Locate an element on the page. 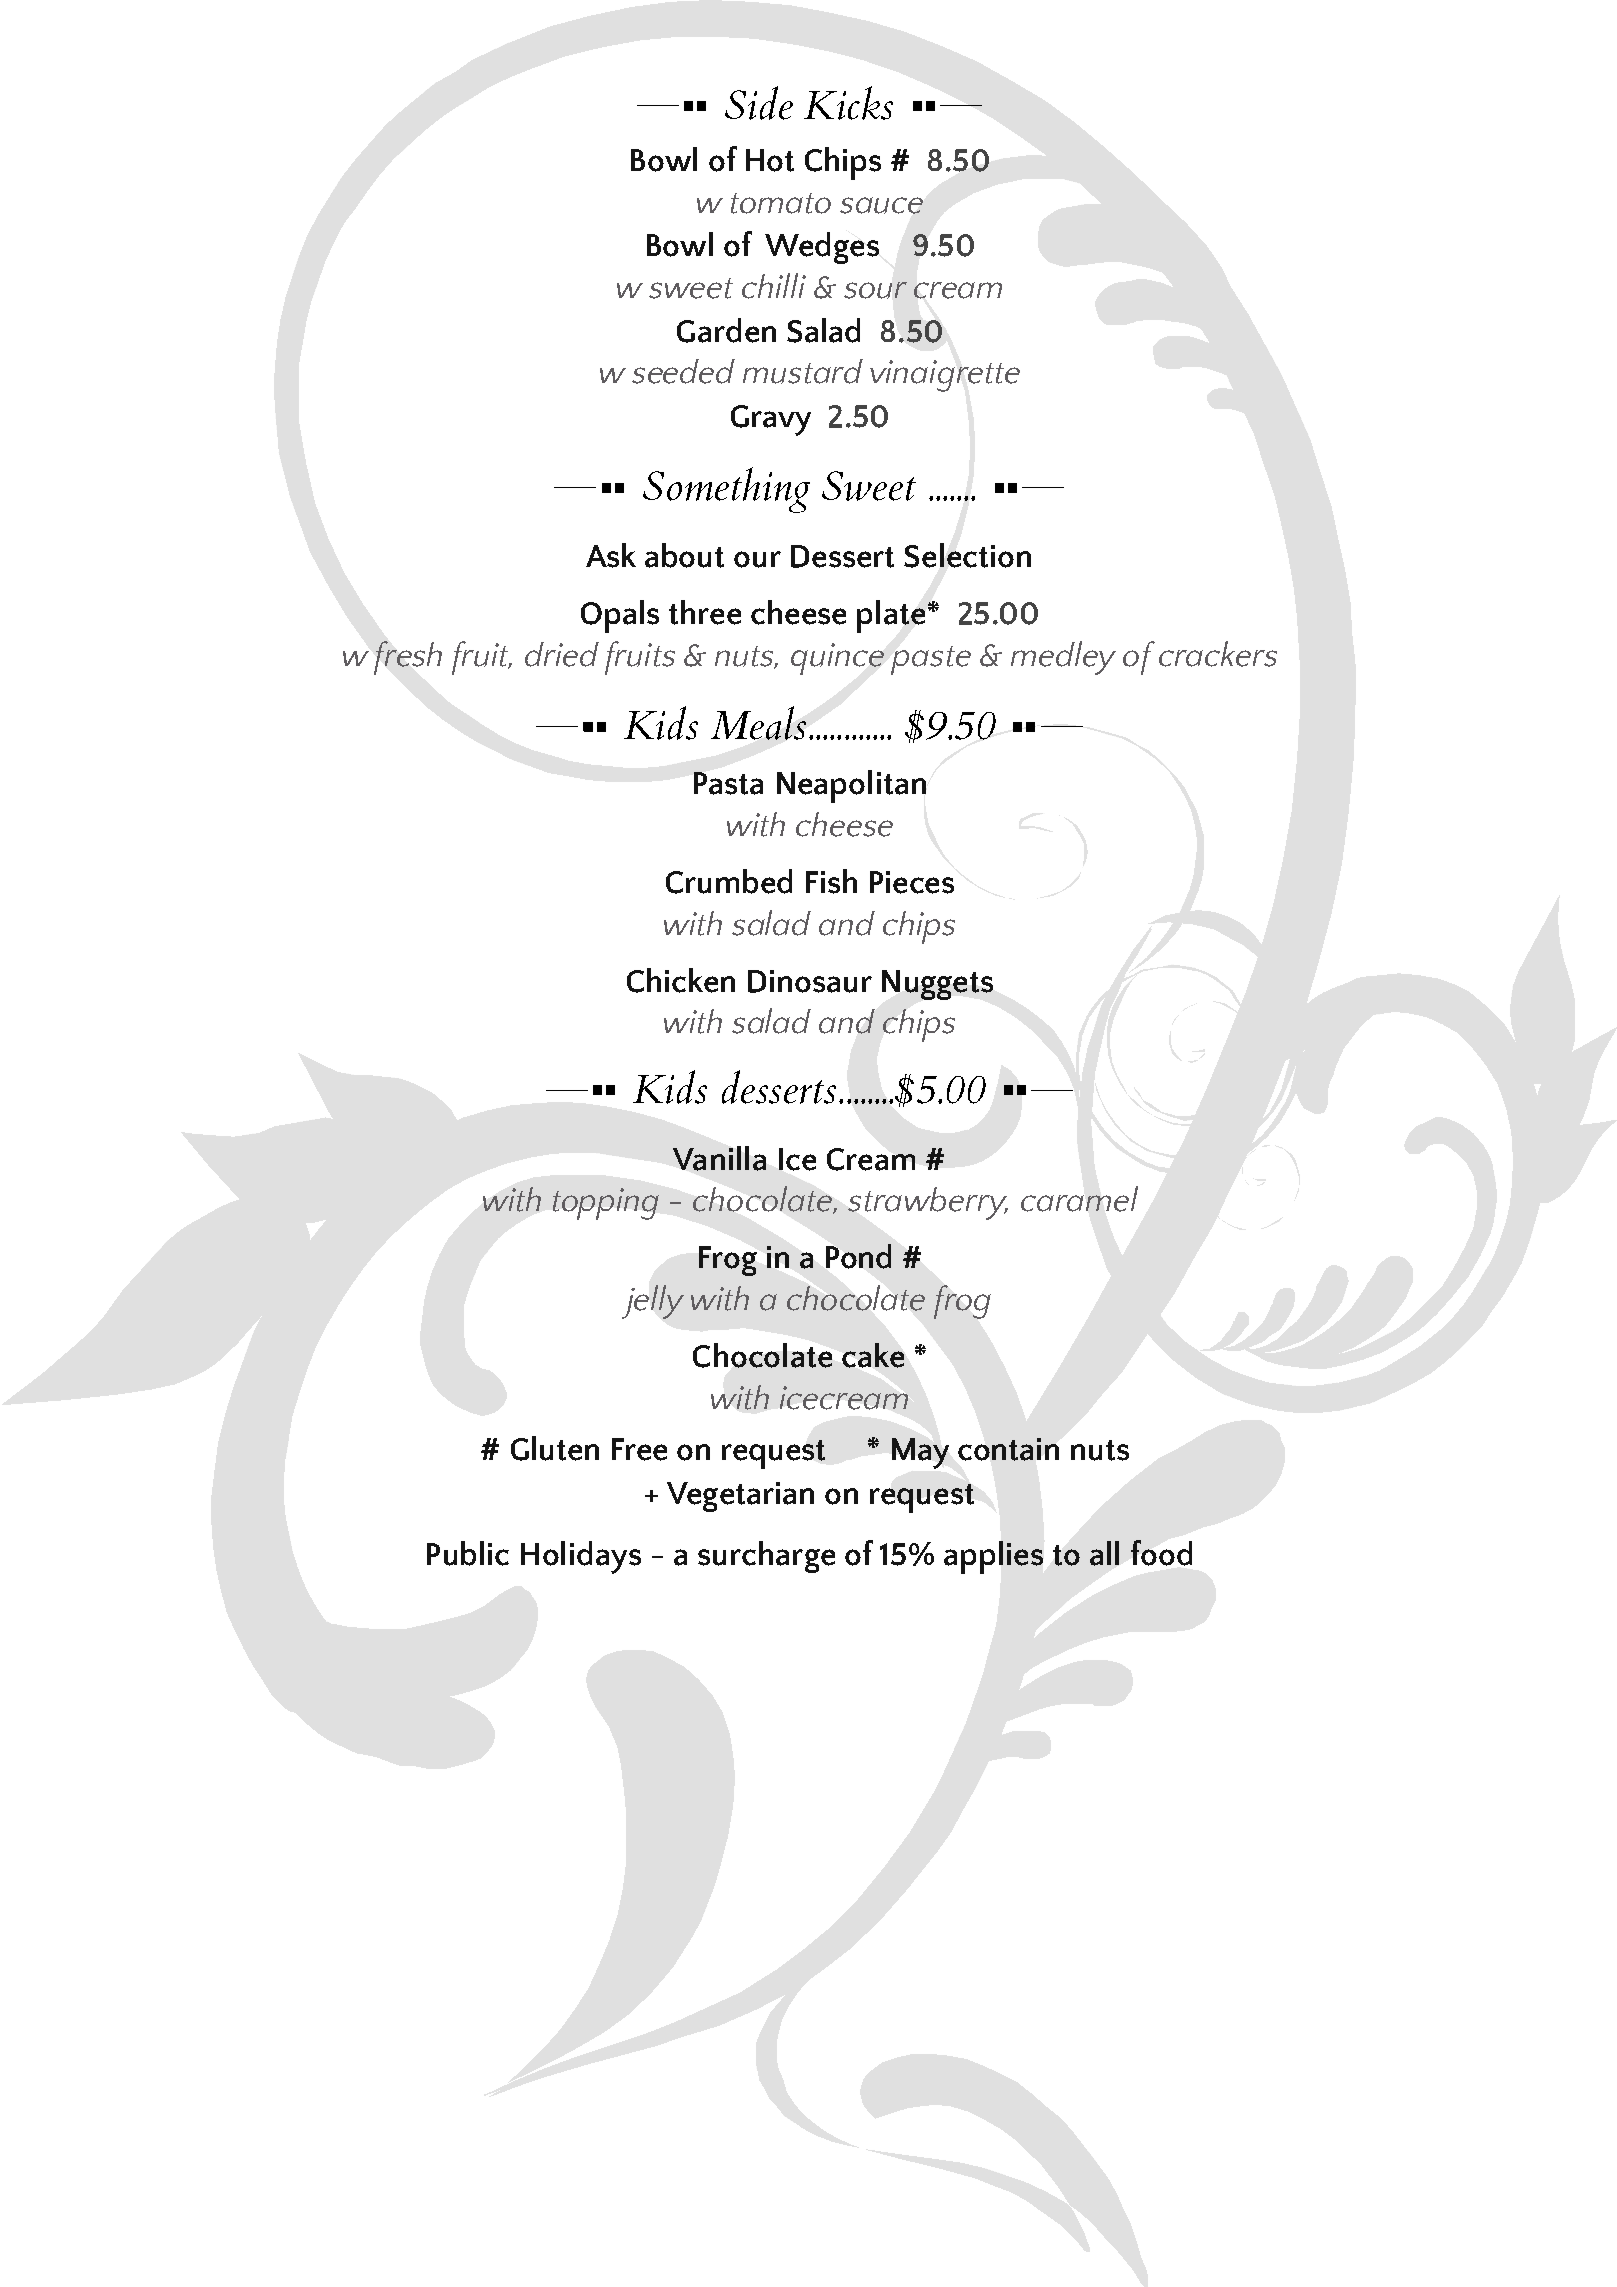 This document has width=1617, height=2287. dried is located at coordinates (562, 654).
